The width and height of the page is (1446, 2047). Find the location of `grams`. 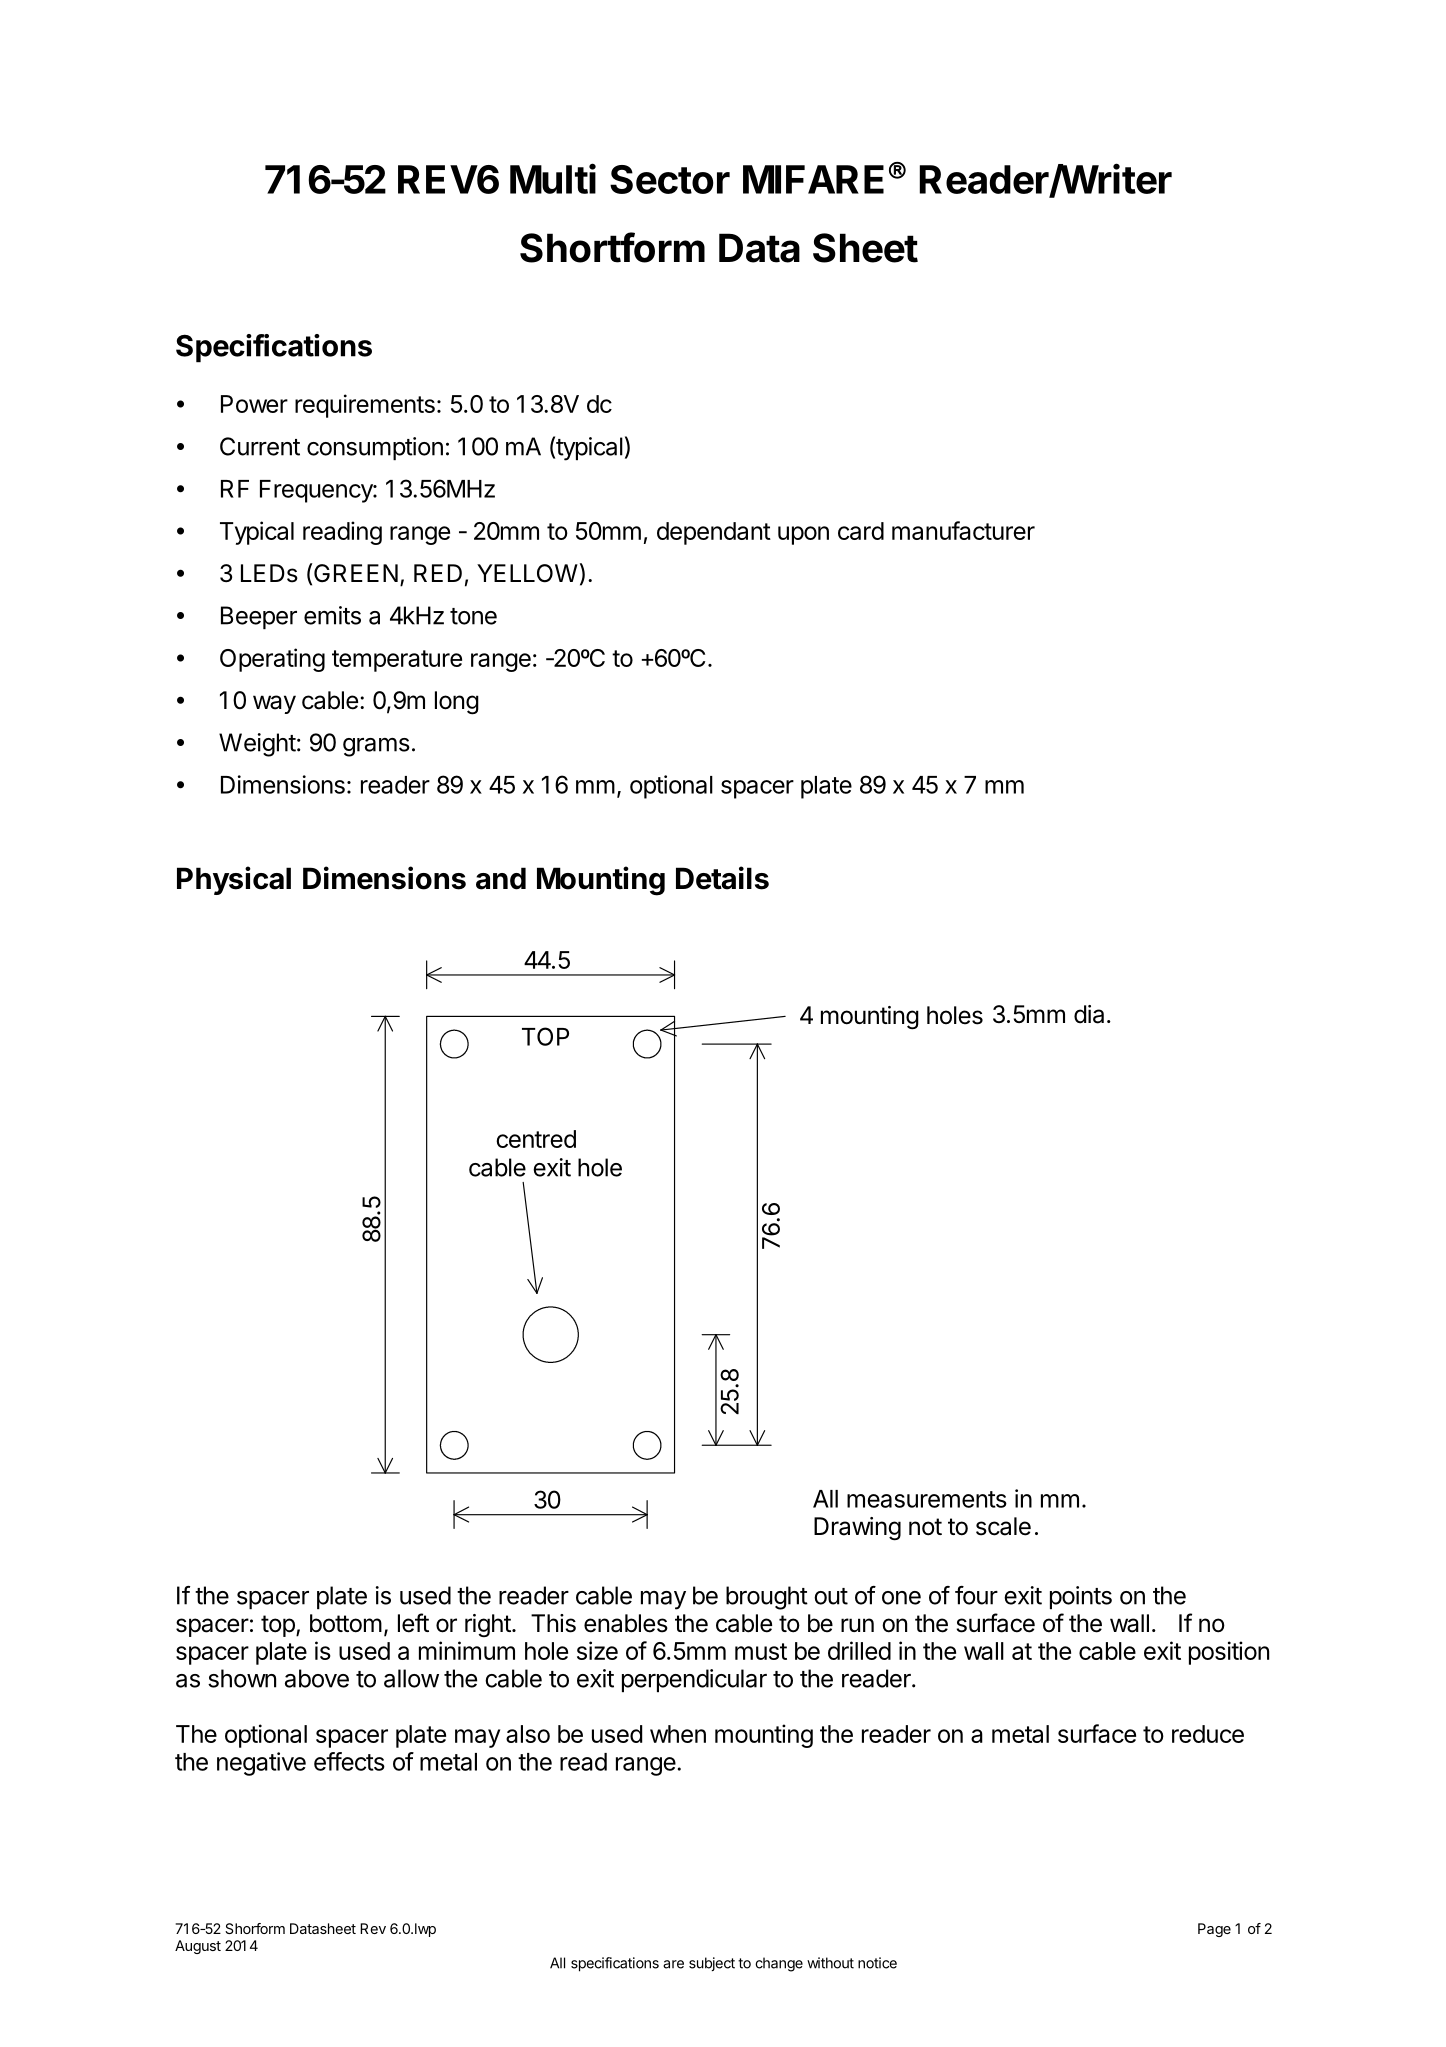

grams is located at coordinates (376, 747).
